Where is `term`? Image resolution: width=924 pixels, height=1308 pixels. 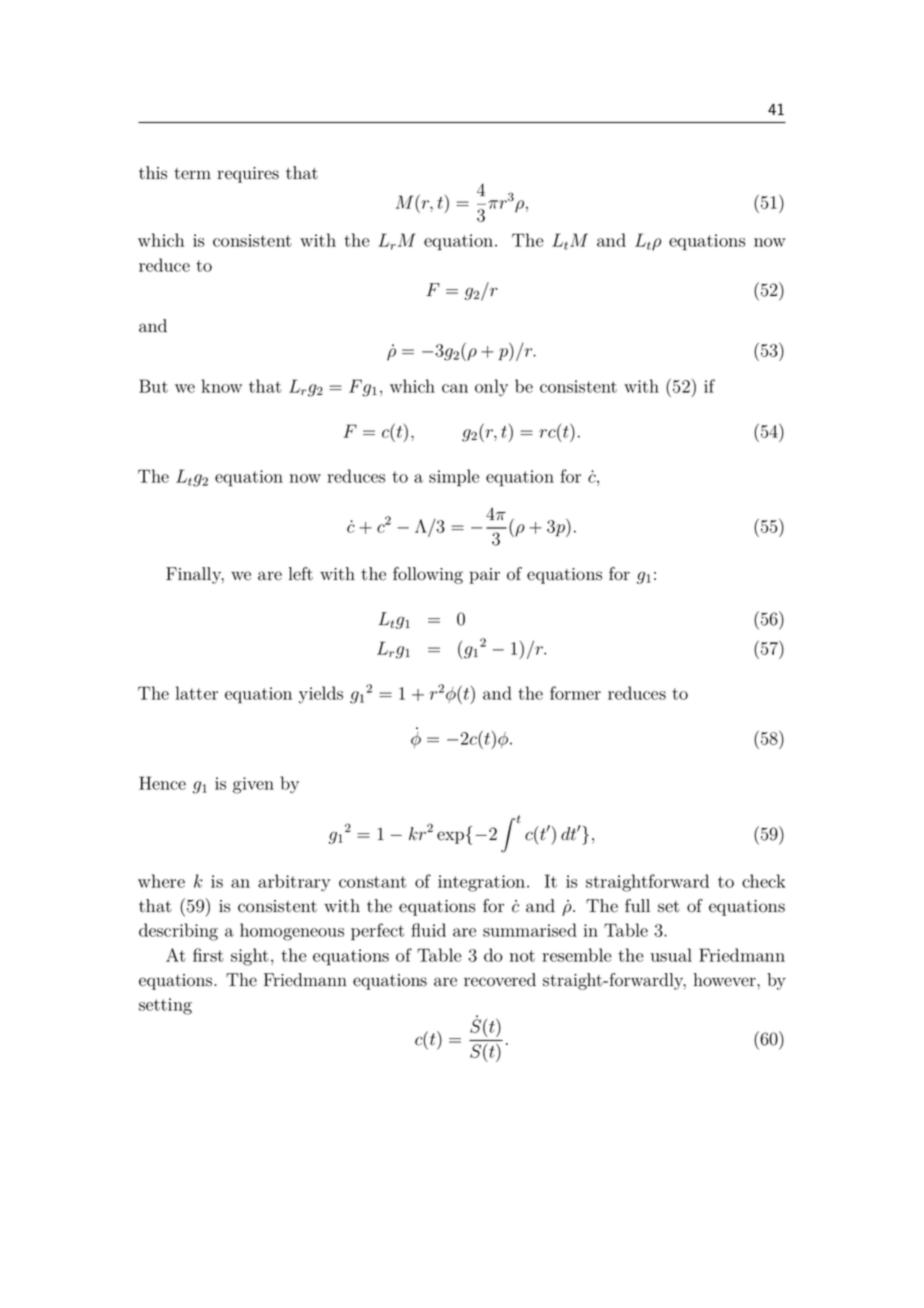 term is located at coordinates (192, 174).
